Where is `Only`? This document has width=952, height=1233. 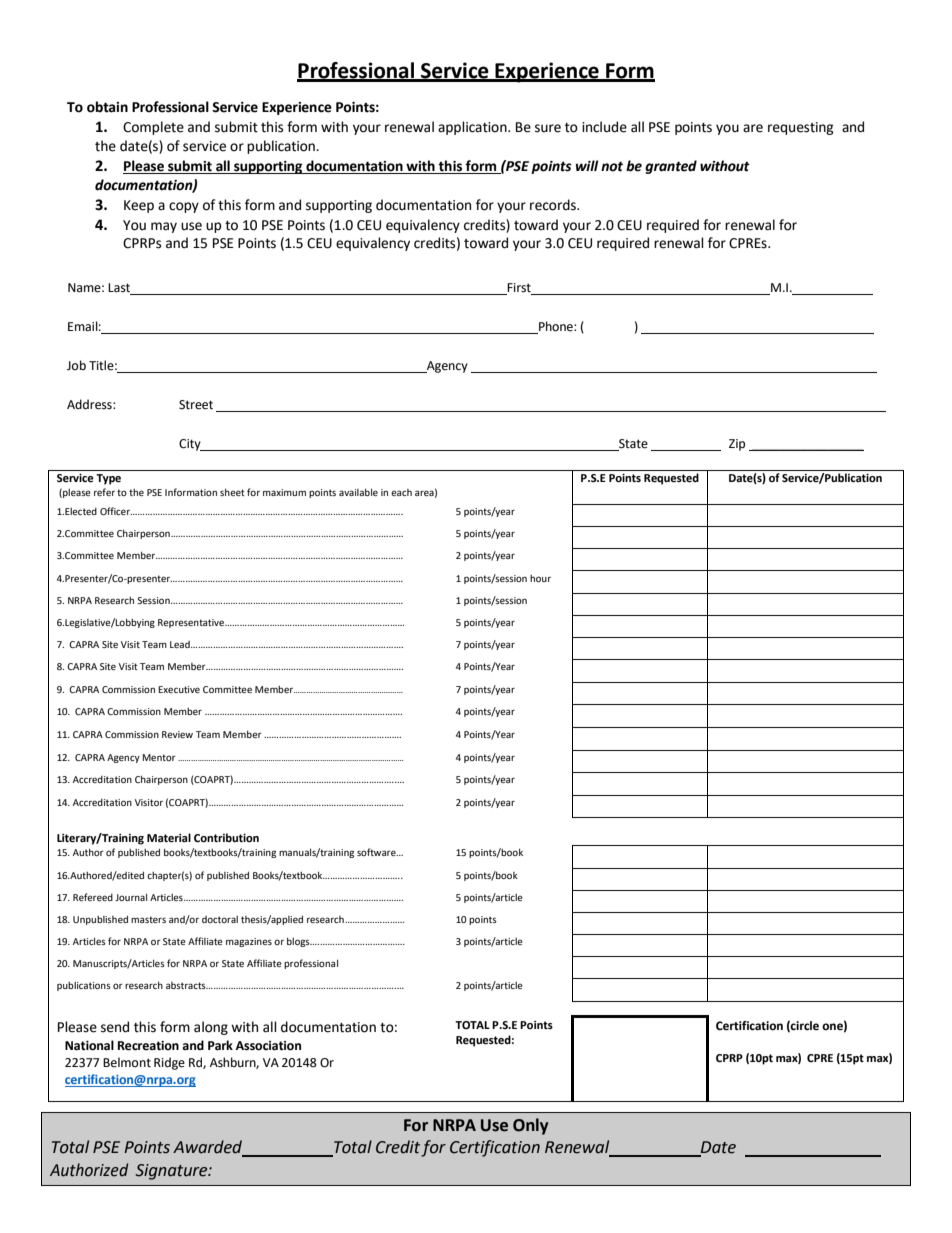 Only is located at coordinates (530, 1126).
